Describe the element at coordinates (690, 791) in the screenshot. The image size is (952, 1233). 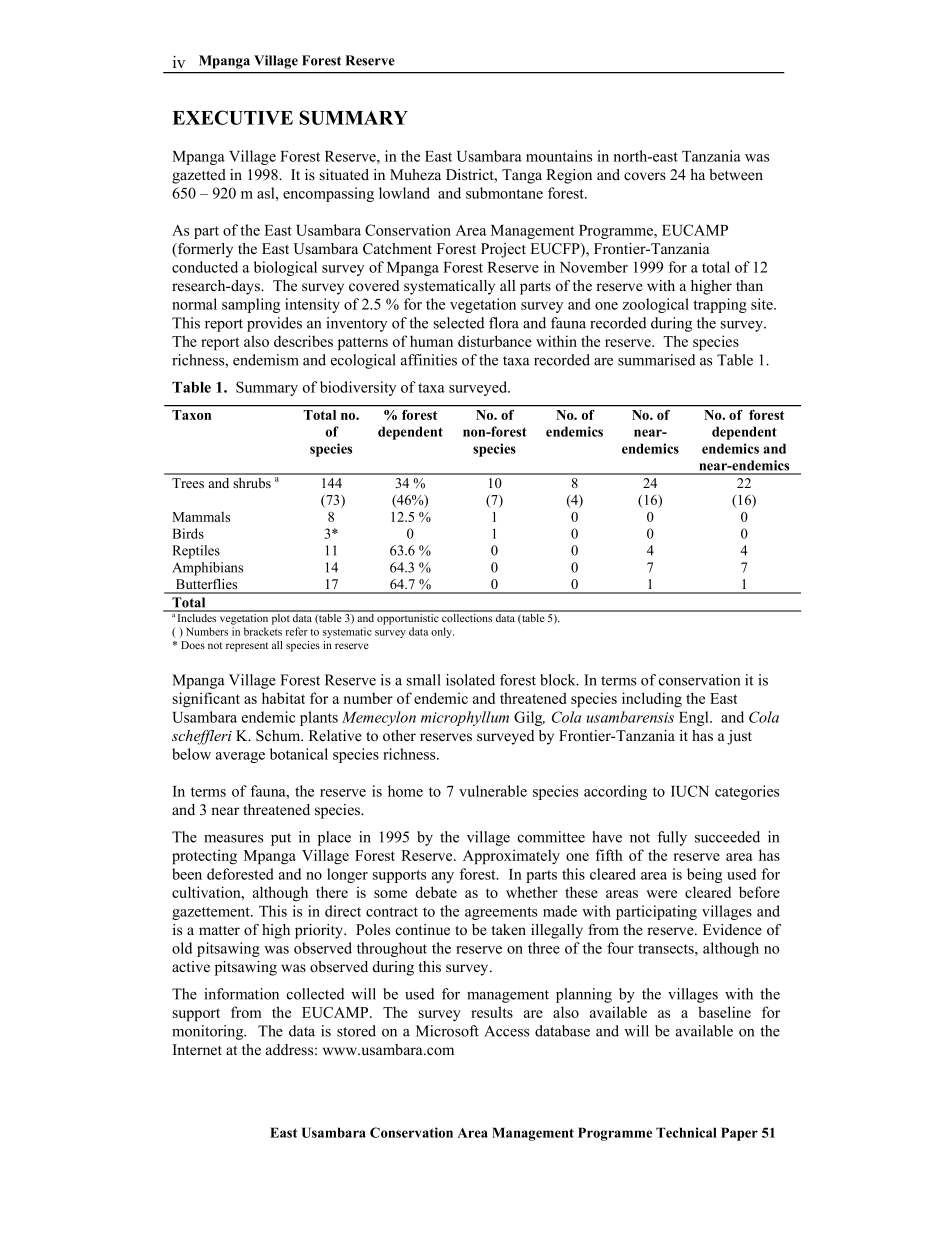
I see `IUCN` at that location.
